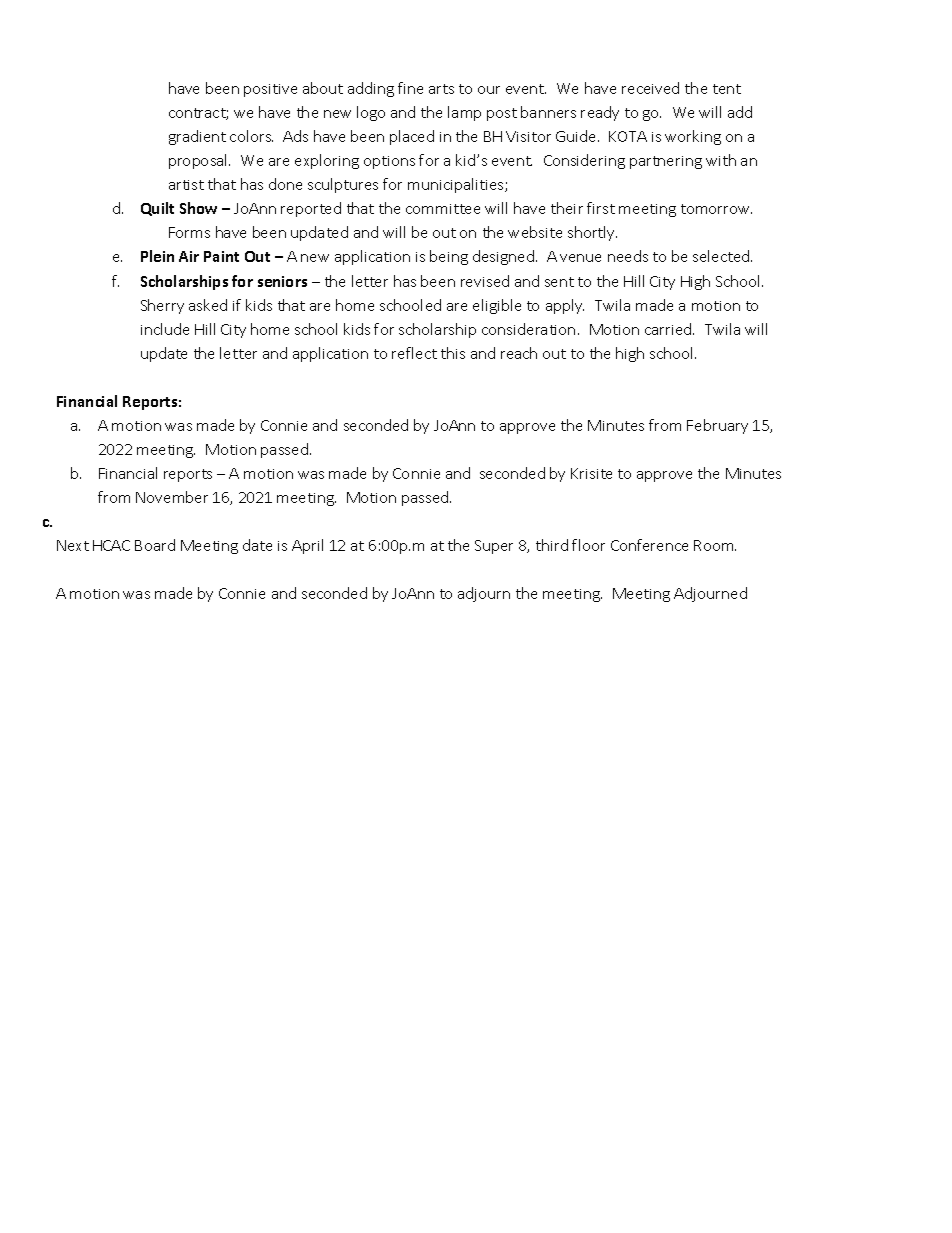  What do you see at coordinates (197, 137) in the page?
I see `gradient` at bounding box center [197, 137].
